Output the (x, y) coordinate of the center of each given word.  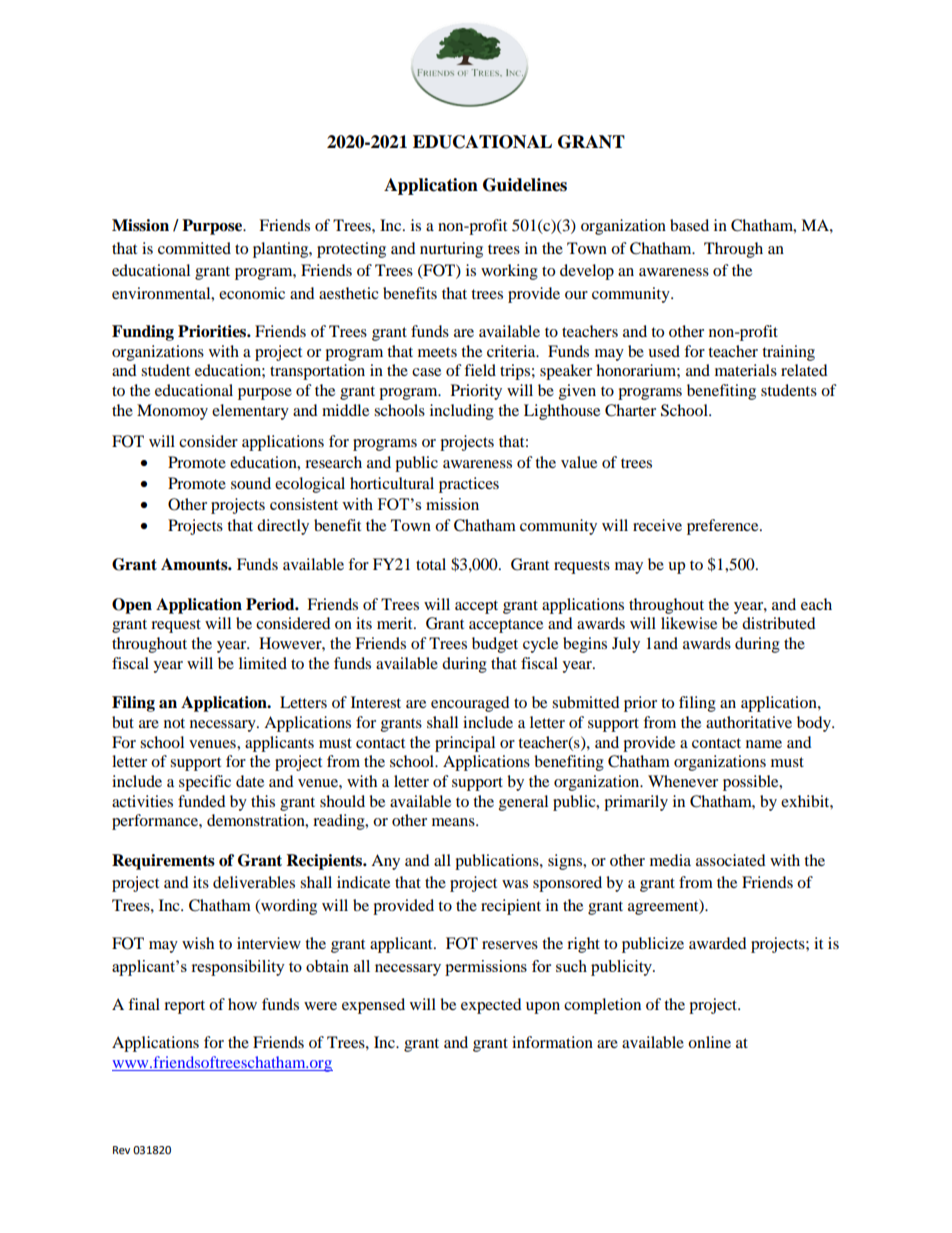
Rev (121, 1150)
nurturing (451, 250)
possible (752, 783)
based (689, 225)
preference (724, 527)
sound (251, 483)
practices (469, 485)
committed (194, 248)
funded (202, 801)
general (523, 803)
